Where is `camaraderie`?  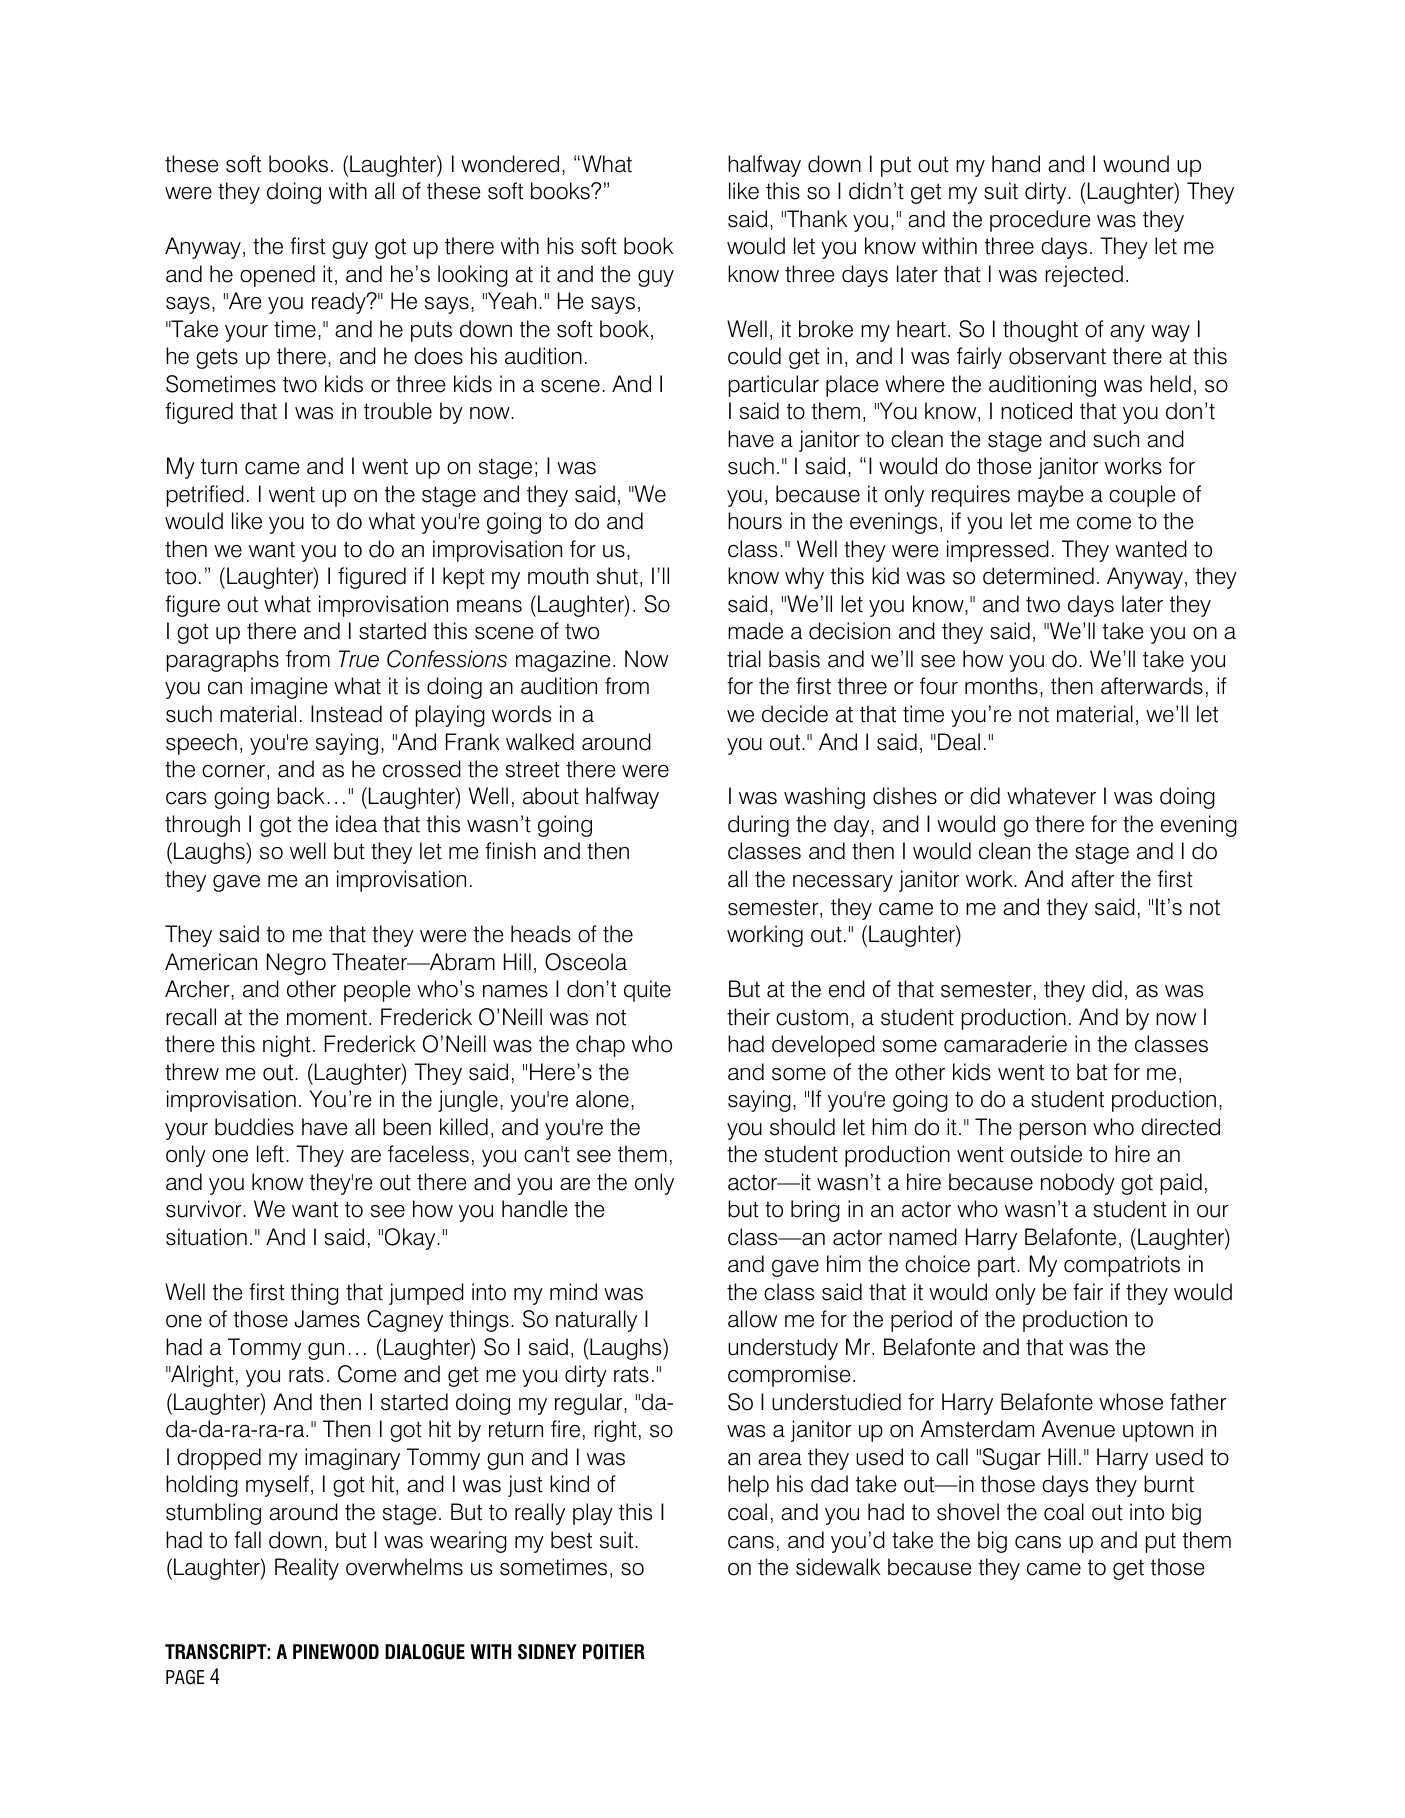 camaraderie is located at coordinates (1005, 1044).
